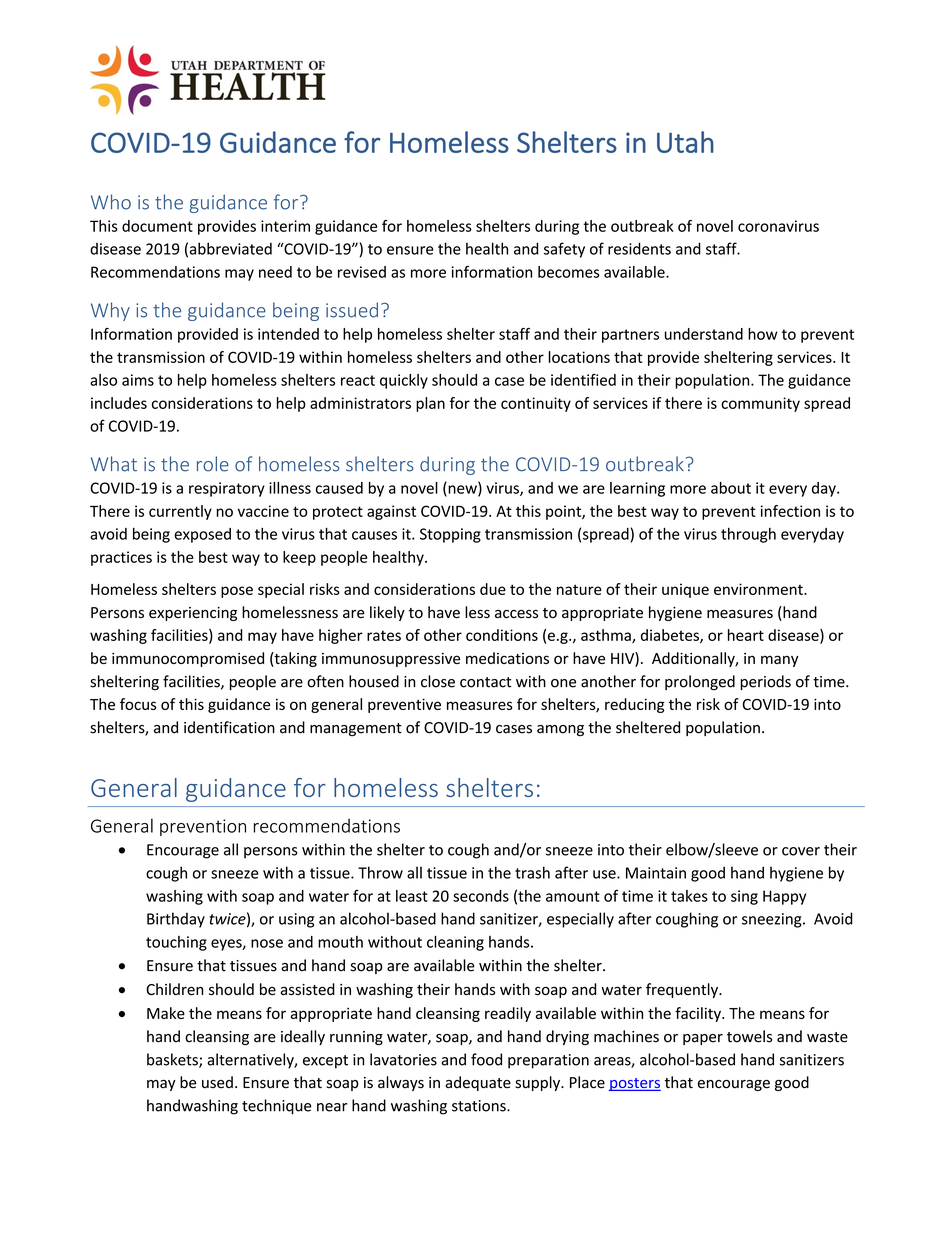  What do you see at coordinates (801, 851) in the page?
I see `cover` at bounding box center [801, 851].
